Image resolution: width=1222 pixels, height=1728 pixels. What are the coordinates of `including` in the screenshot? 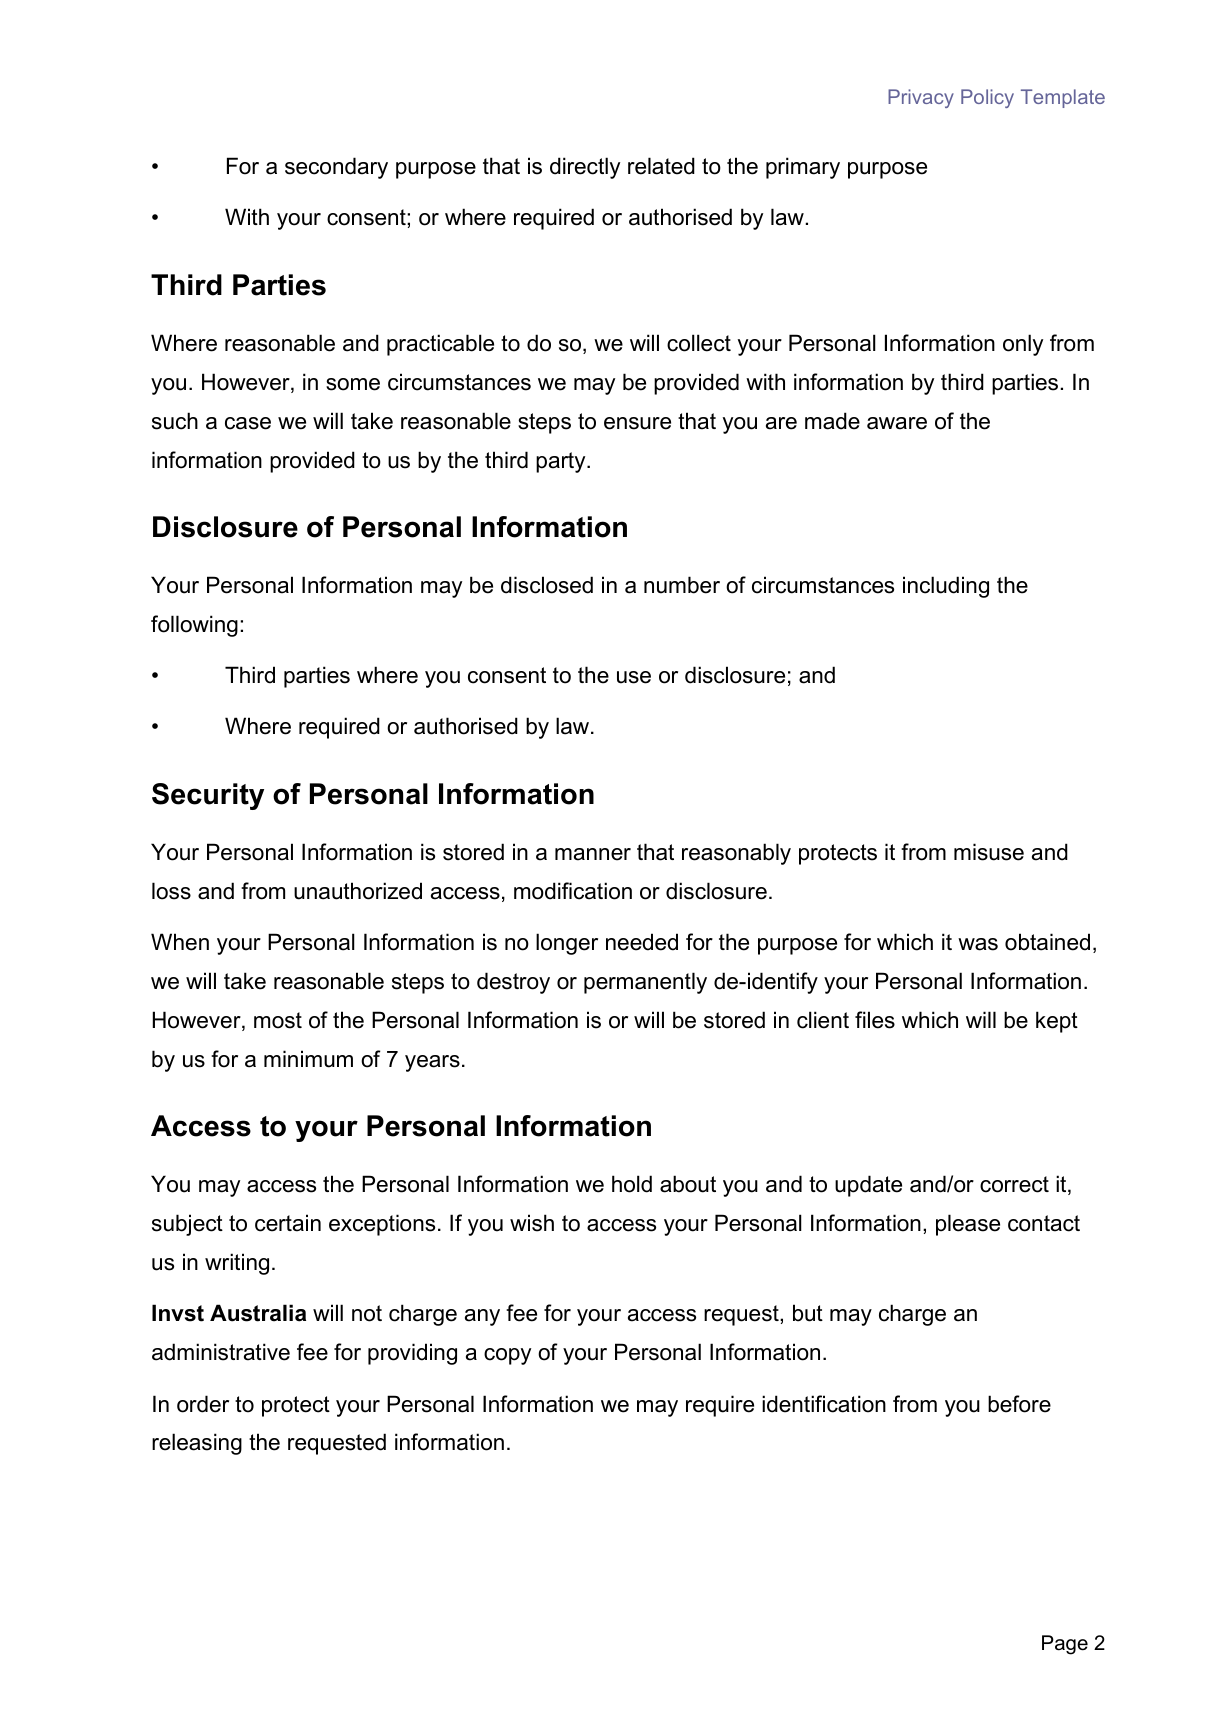 It's located at (946, 587).
